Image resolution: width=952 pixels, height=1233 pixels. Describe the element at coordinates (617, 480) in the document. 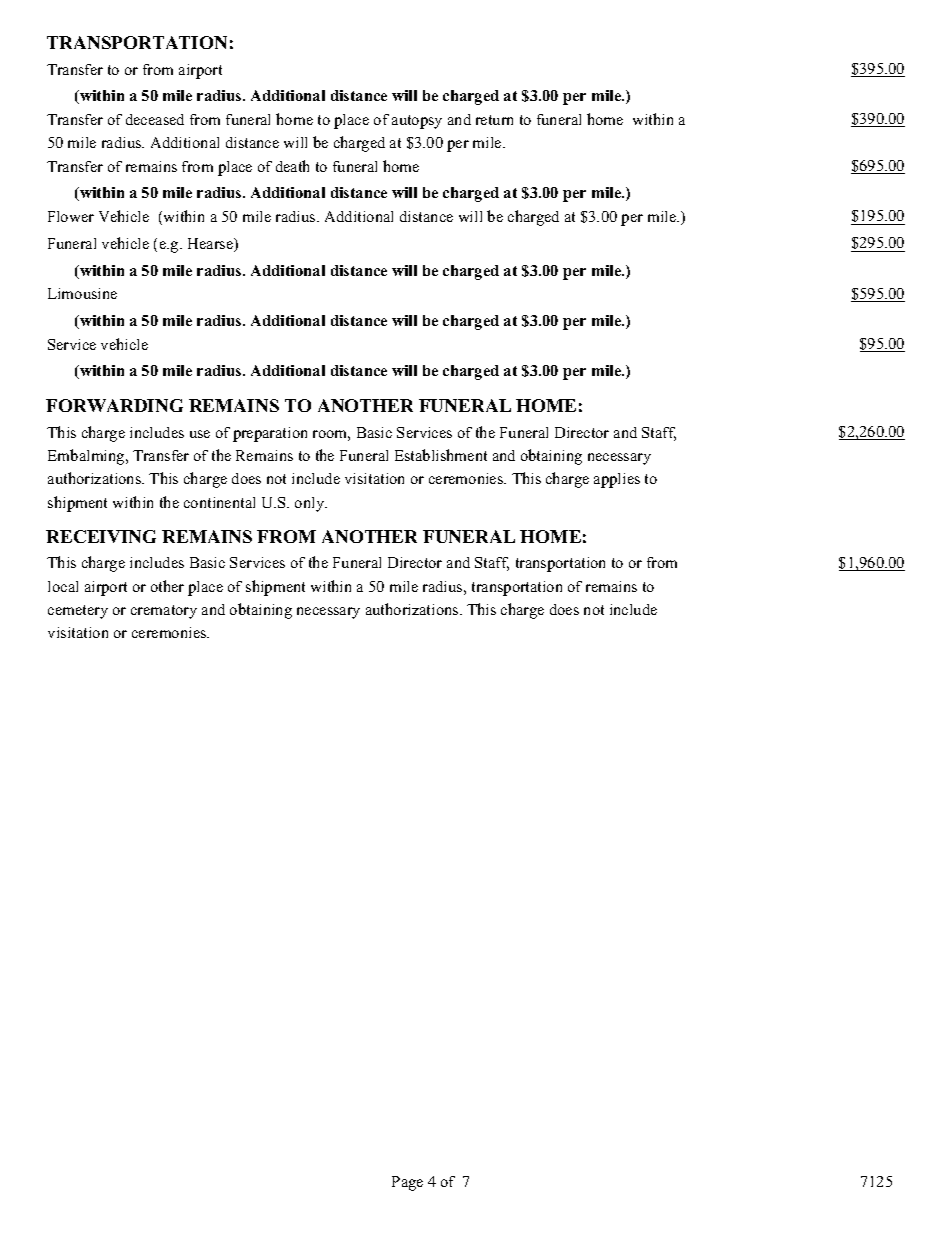

I see `applies` at that location.
